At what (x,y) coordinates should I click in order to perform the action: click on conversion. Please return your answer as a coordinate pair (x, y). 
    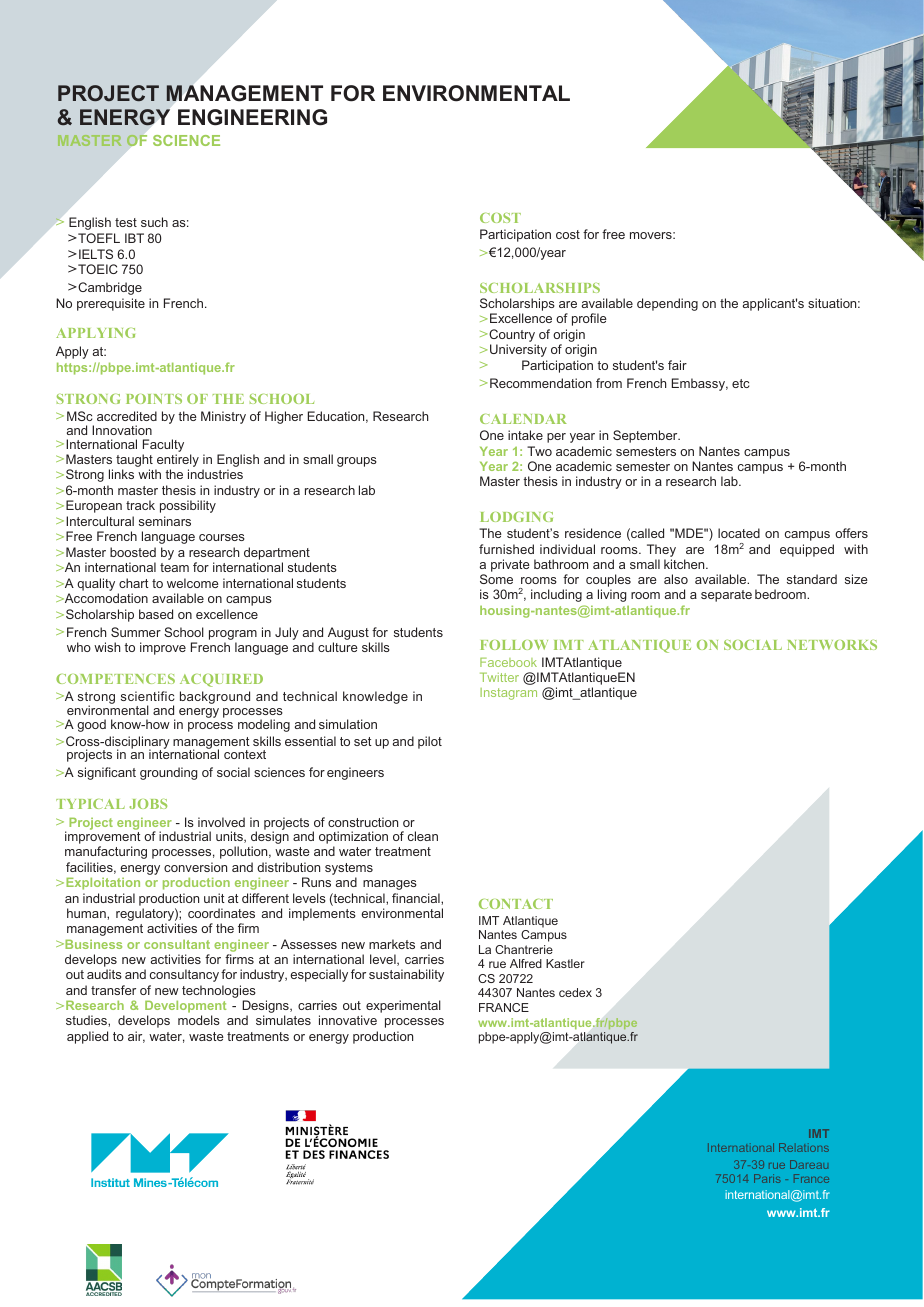
    Looking at the image, I should click on (195, 867).
